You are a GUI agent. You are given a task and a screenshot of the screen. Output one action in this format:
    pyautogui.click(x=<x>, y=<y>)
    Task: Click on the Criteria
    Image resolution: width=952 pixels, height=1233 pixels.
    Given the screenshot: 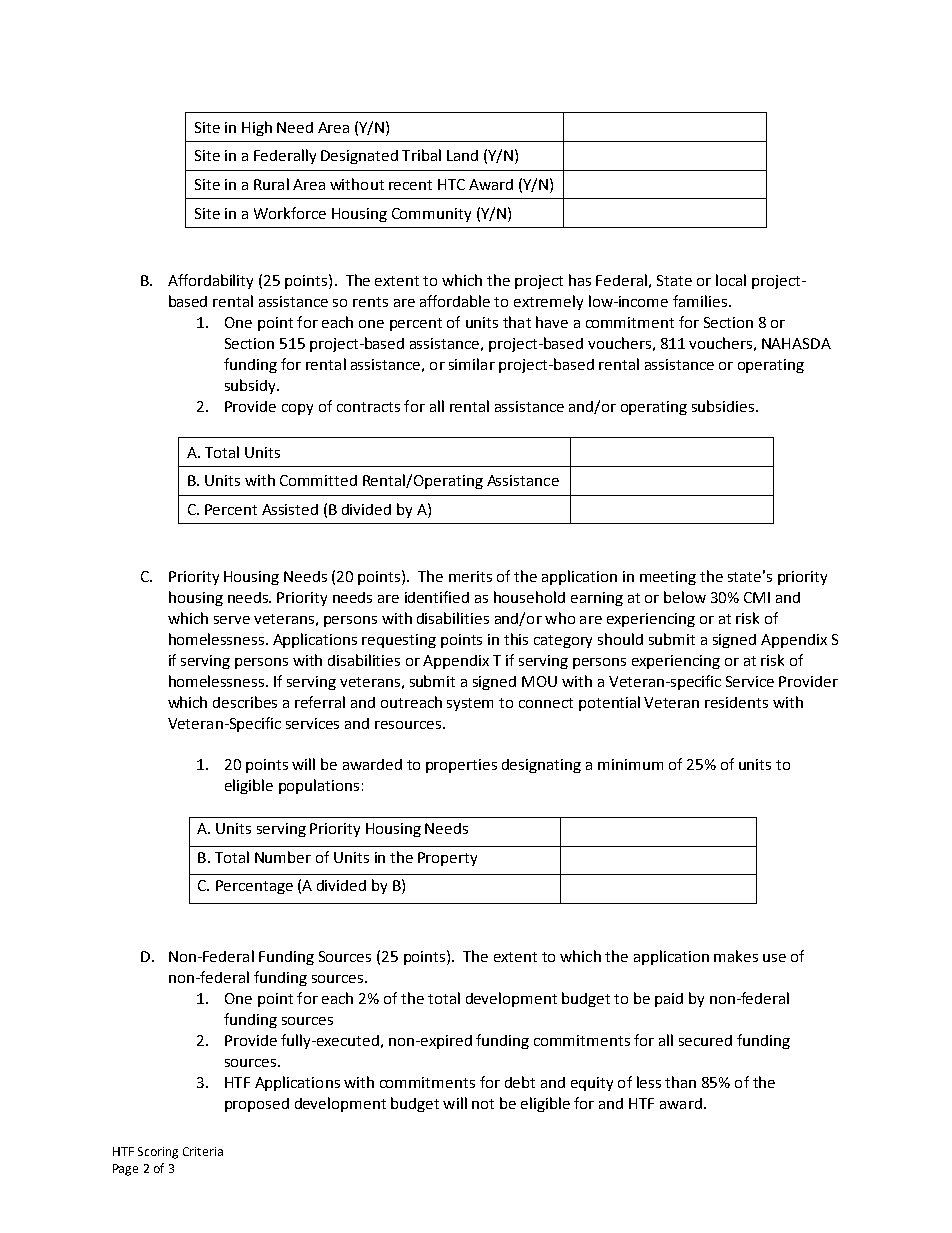 What is the action you would take?
    pyautogui.click(x=203, y=1151)
